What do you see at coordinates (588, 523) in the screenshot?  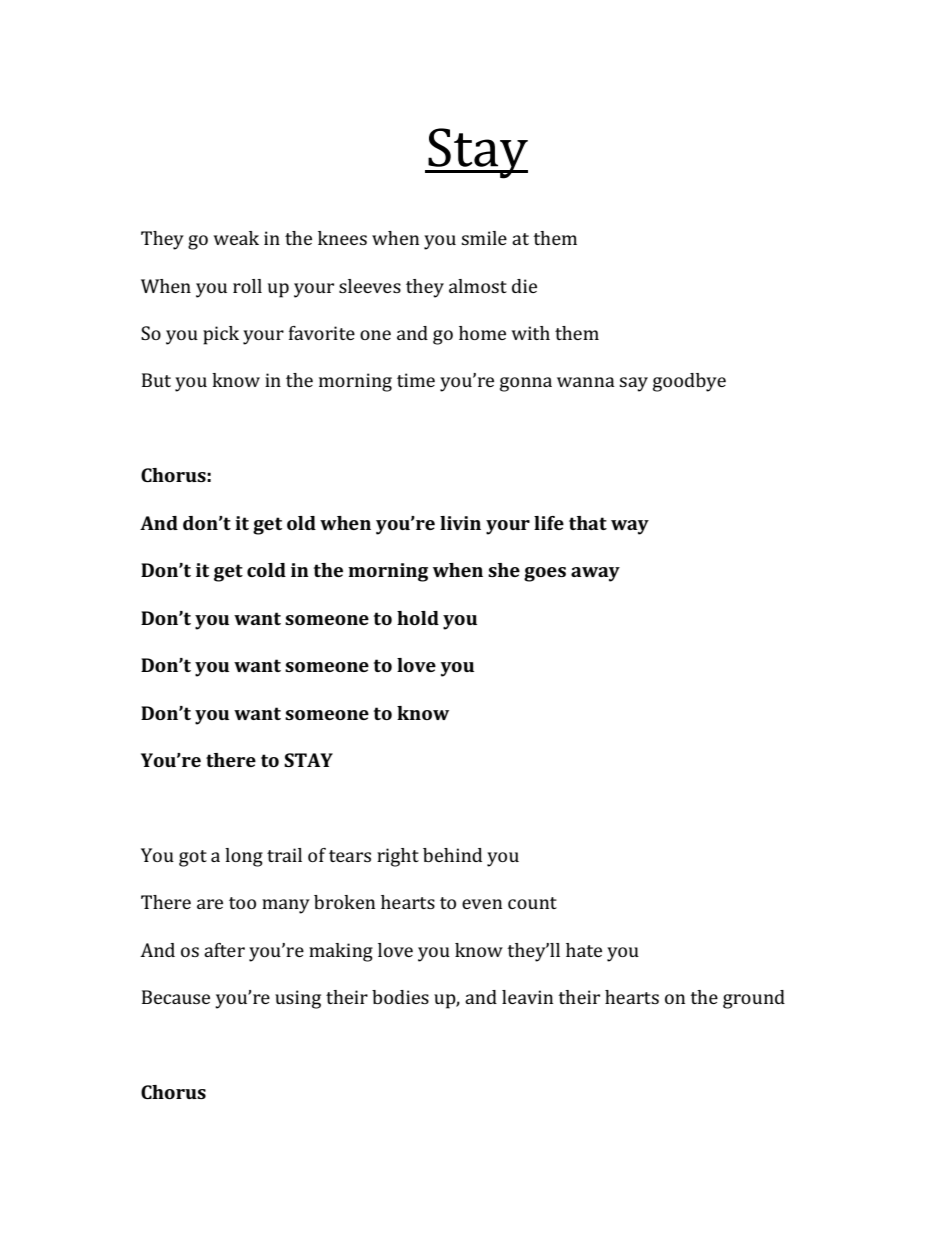 I see `that` at bounding box center [588, 523].
